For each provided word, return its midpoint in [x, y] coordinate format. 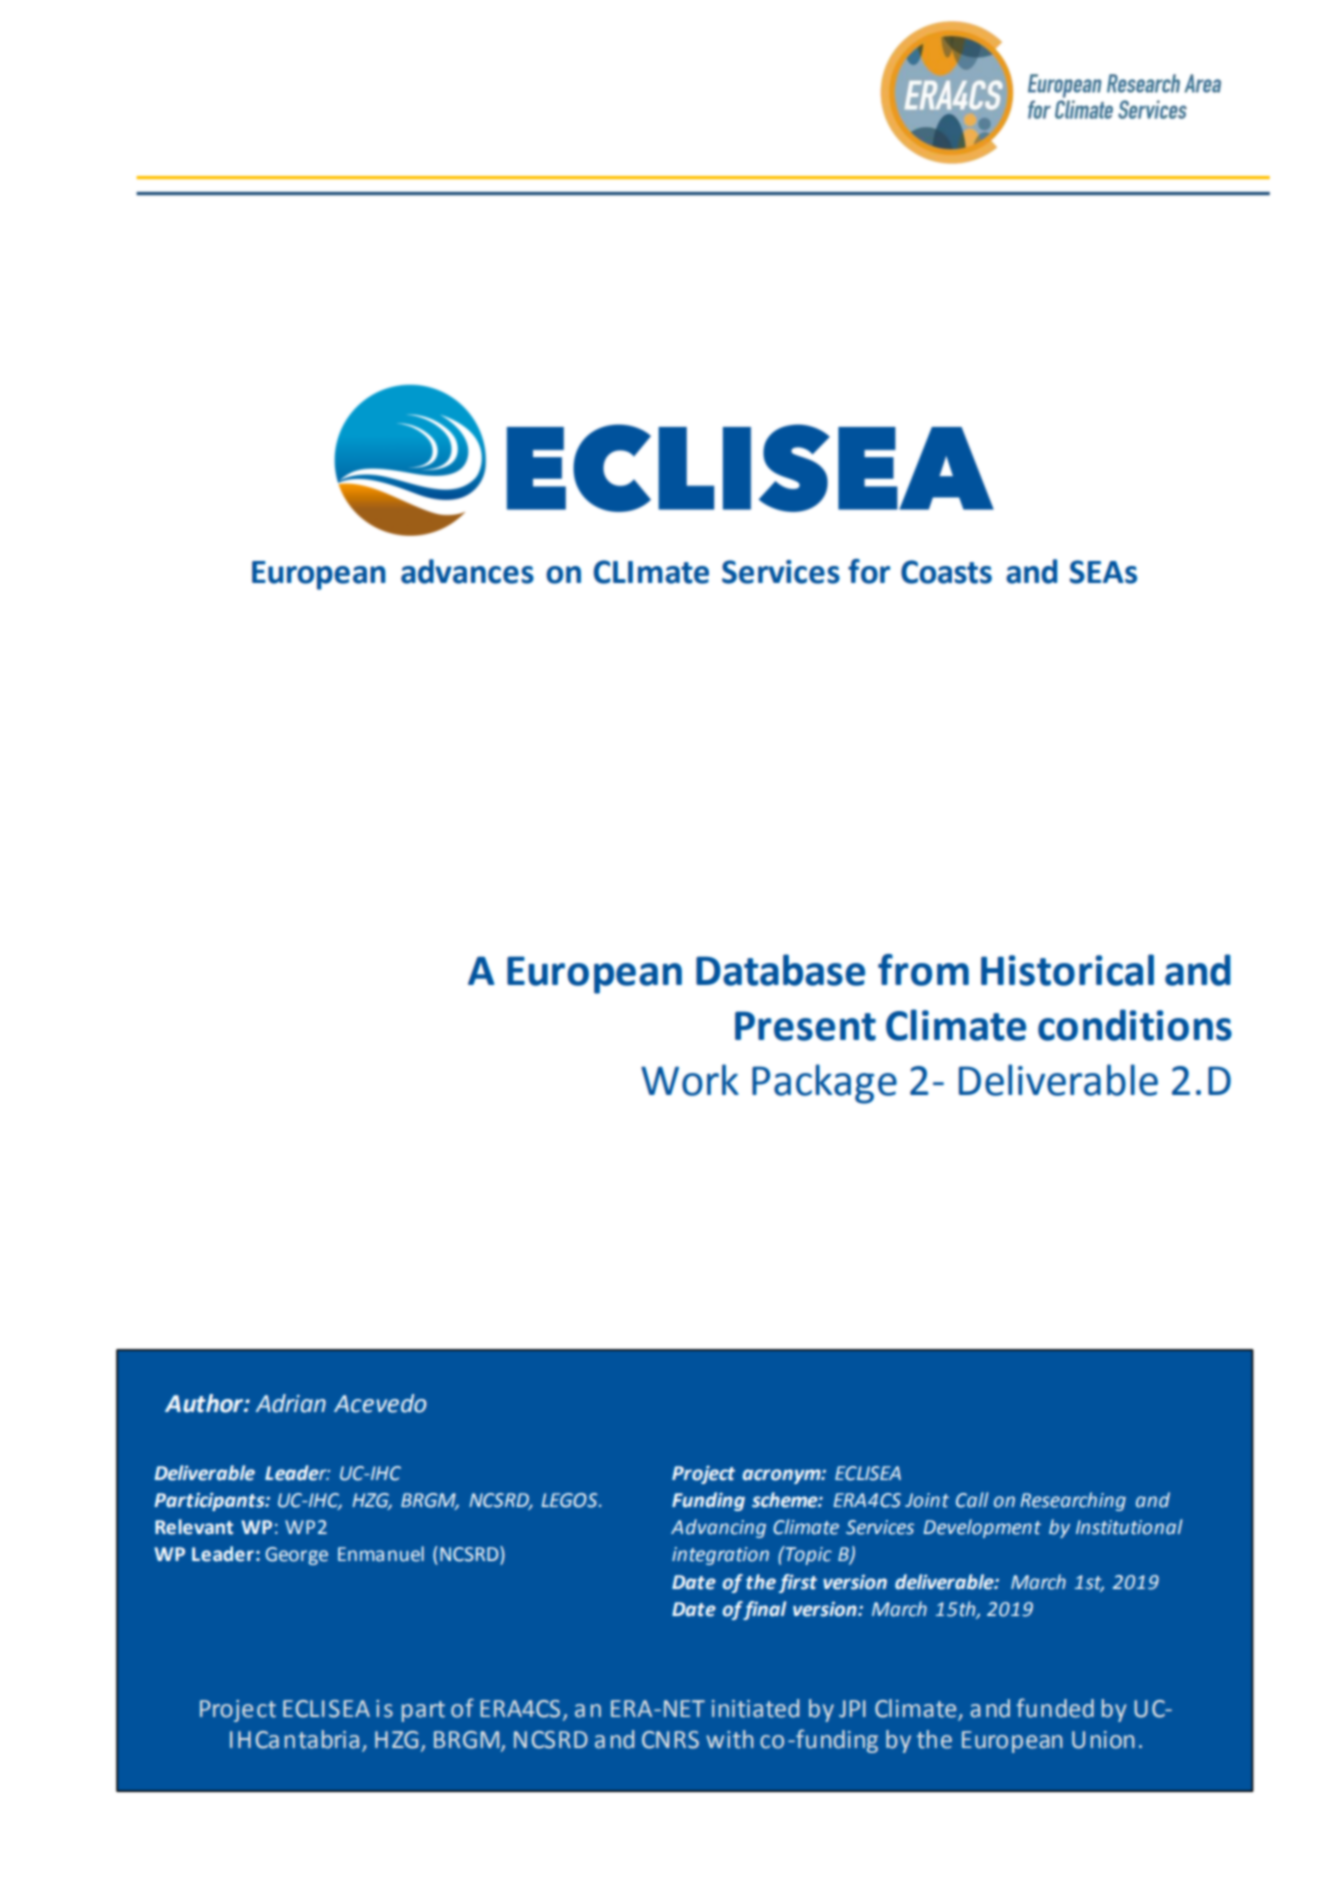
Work [690, 1080]
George [296, 1556]
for [869, 571]
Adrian [291, 1403]
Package [824, 1084]
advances [467, 571]
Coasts [946, 572]
